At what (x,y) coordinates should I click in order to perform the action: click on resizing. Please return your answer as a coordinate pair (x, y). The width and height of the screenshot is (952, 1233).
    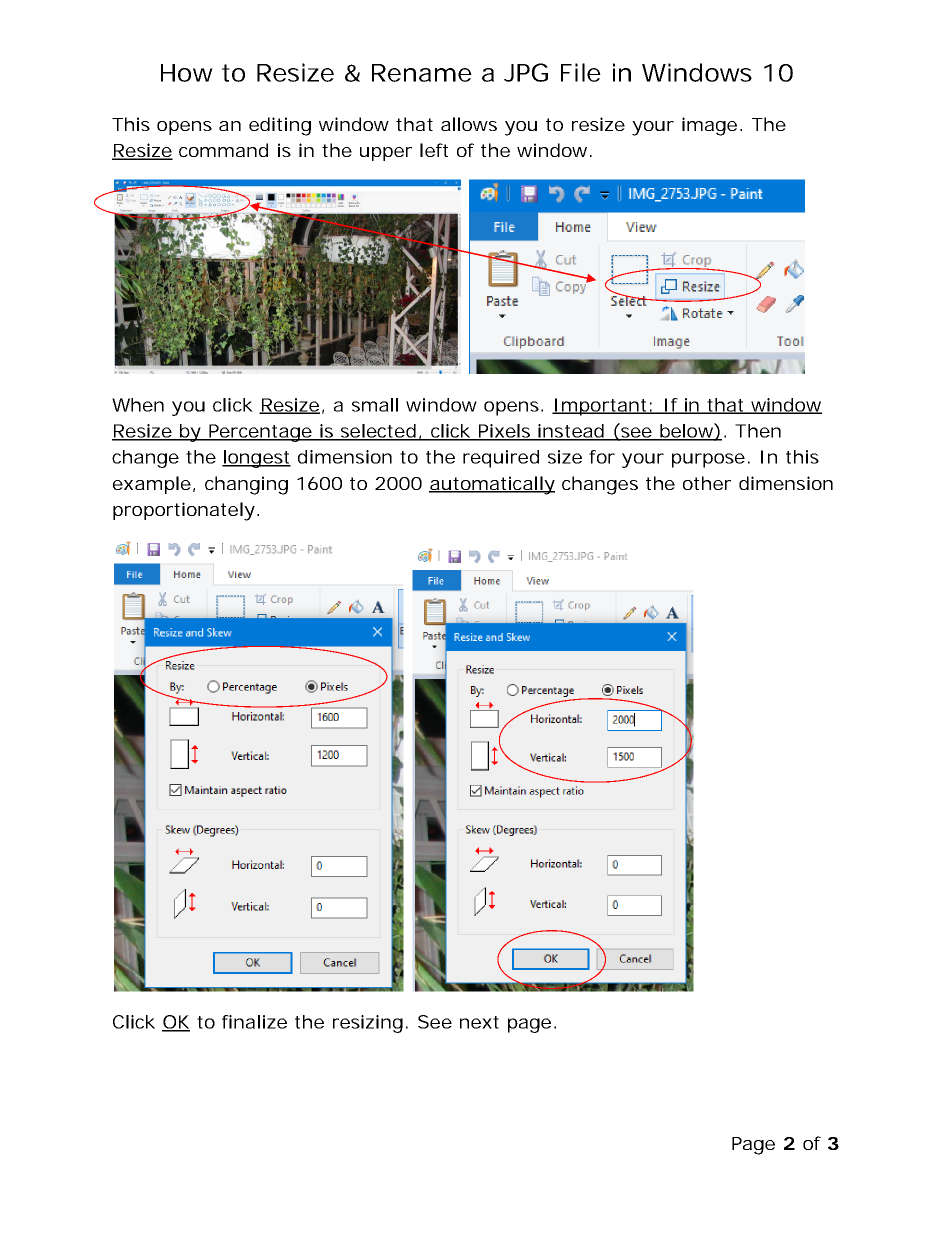
    Looking at the image, I should click on (370, 1024).
